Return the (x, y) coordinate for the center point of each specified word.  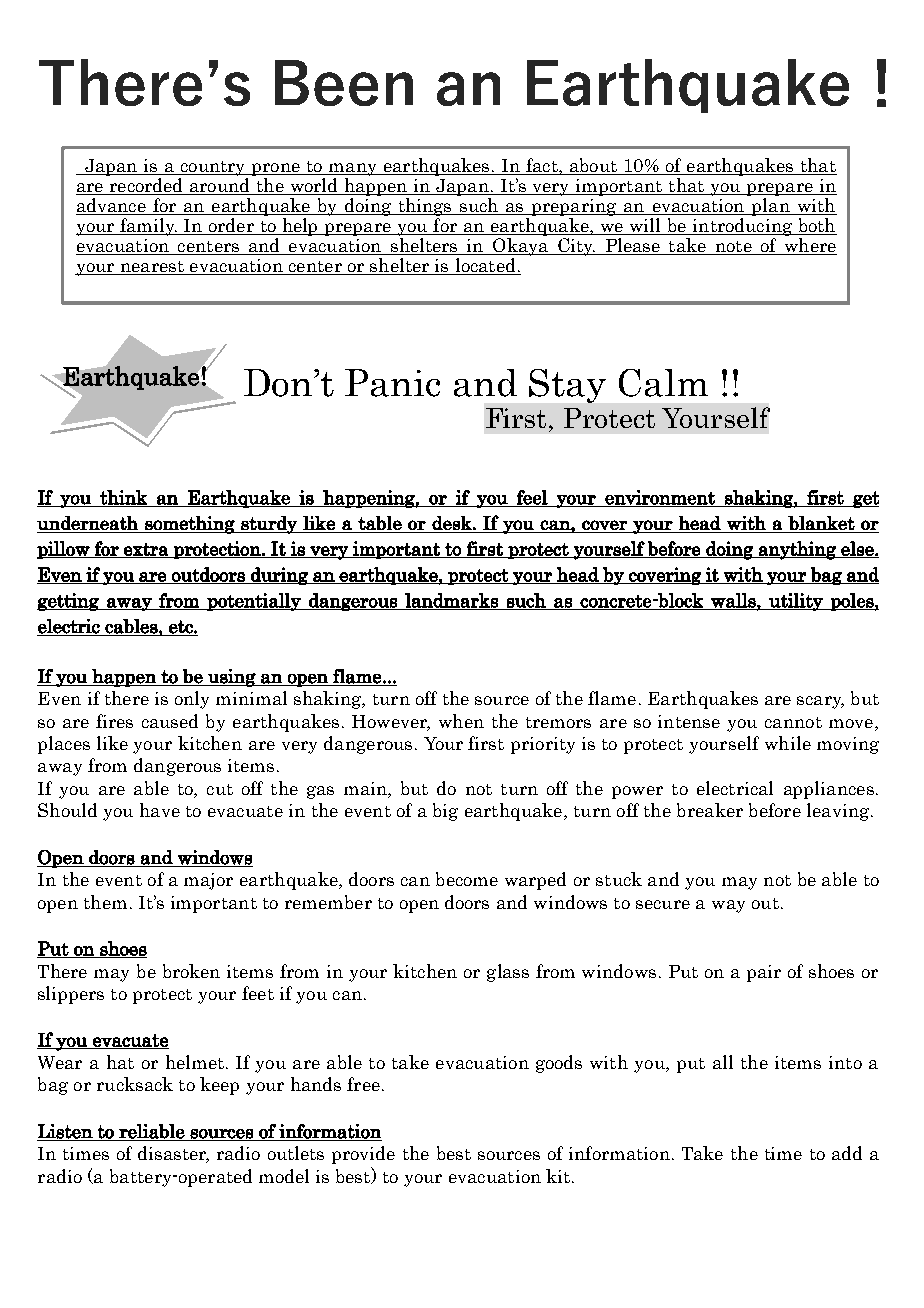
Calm (663, 383)
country (213, 168)
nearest (152, 268)
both (816, 226)
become (467, 879)
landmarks (451, 601)
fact (543, 165)
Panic (392, 383)
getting (69, 602)
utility (796, 602)
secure (663, 904)
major (208, 881)
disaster (173, 1154)
